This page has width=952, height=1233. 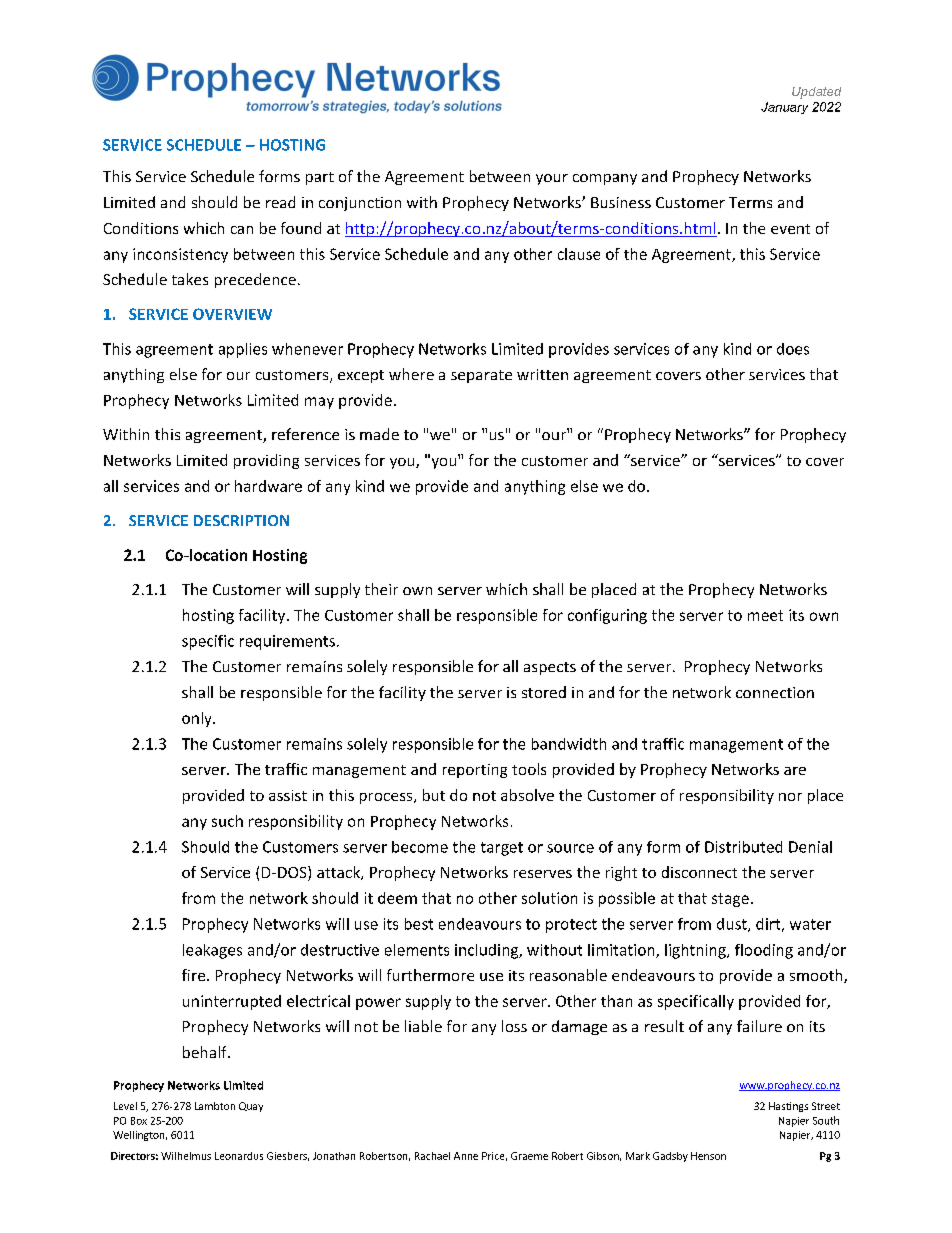 I want to click on reporting, so click(x=475, y=771).
